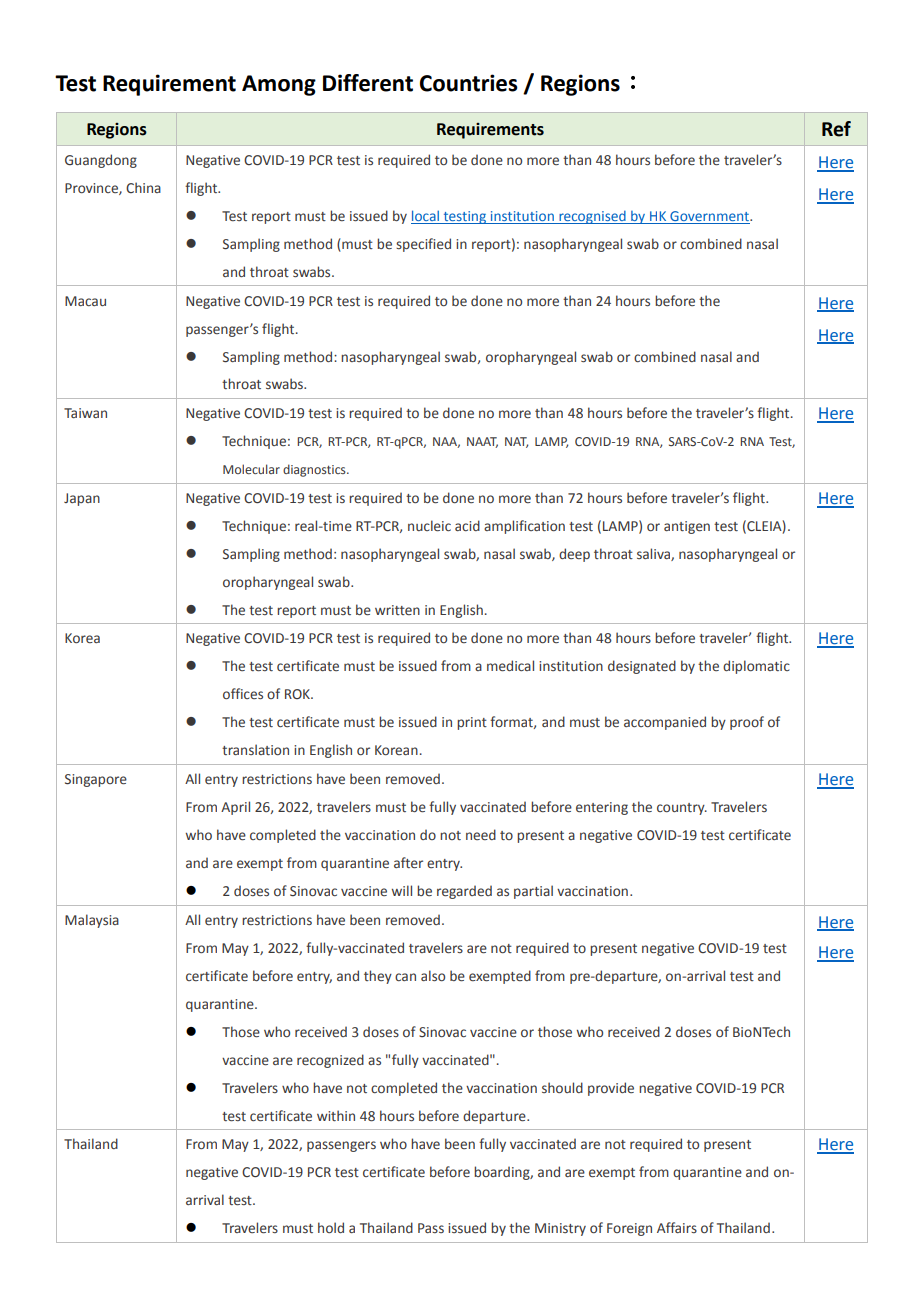  I want to click on Guangdong, so click(101, 161).
